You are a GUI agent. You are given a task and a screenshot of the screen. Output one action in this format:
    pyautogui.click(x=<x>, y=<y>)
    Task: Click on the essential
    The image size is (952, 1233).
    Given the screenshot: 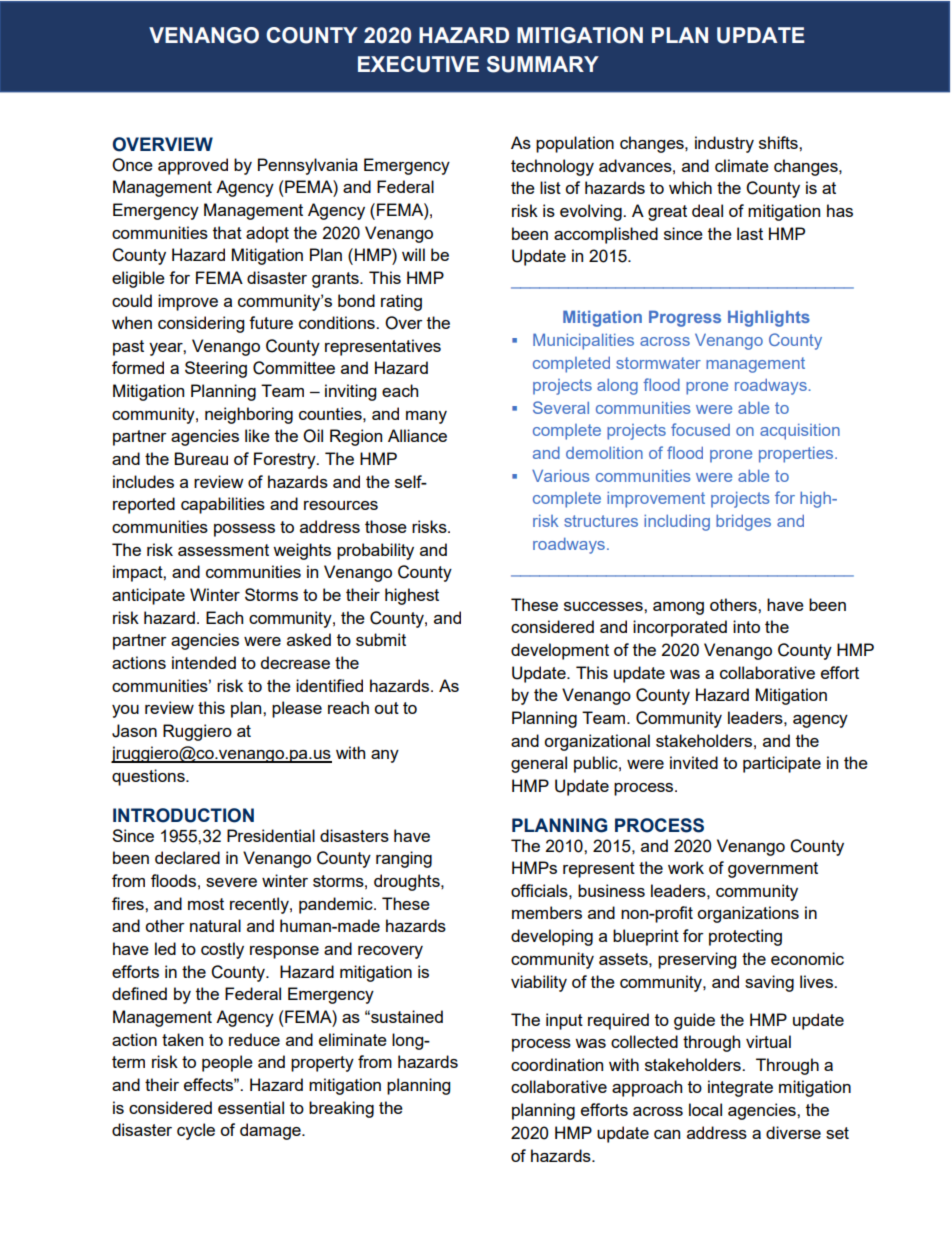 What is the action you would take?
    pyautogui.click(x=251, y=1107)
